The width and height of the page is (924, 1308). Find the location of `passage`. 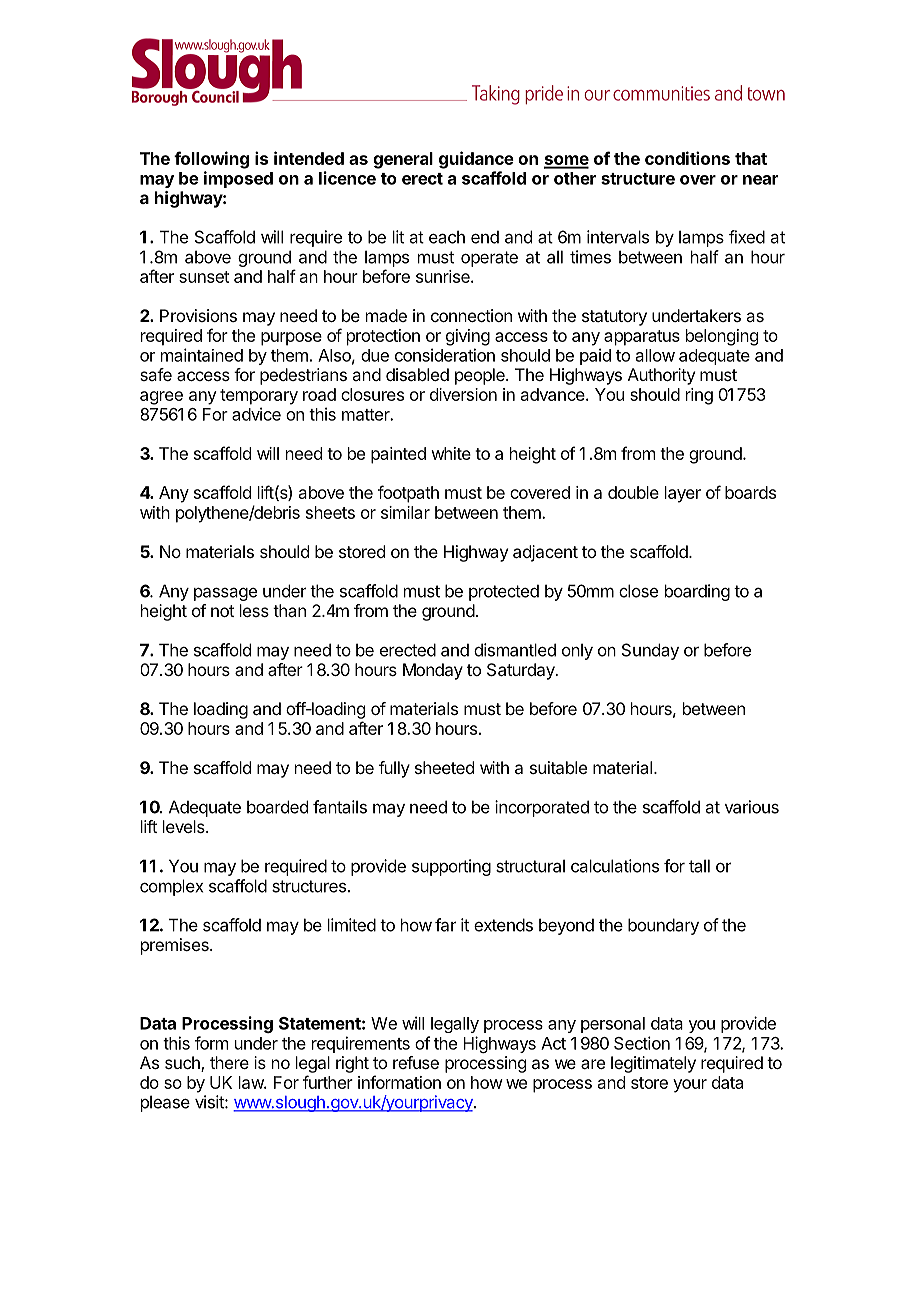

passage is located at coordinates (225, 594).
